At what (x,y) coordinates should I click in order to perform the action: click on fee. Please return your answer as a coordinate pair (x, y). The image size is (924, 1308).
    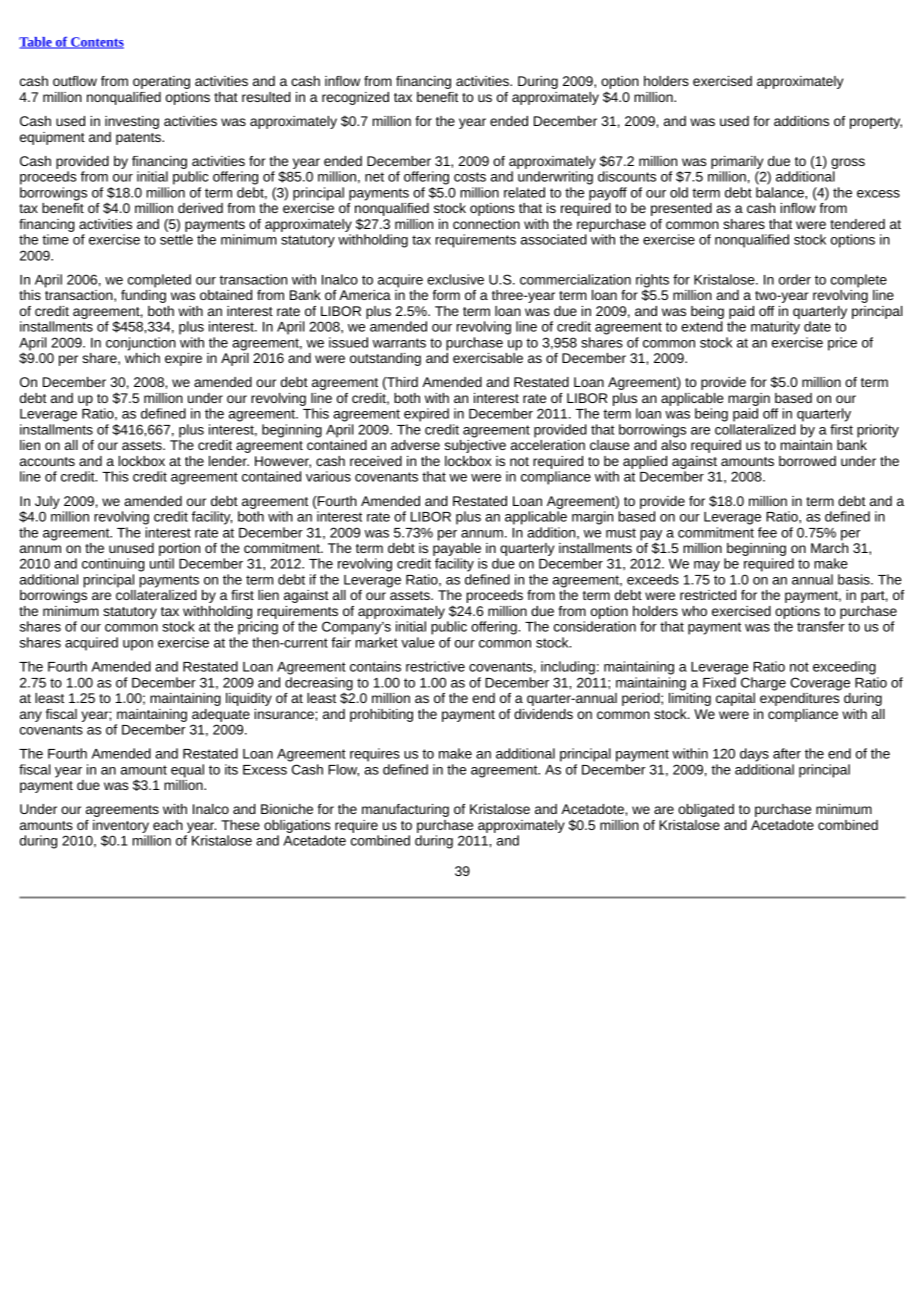
    Looking at the image, I should click on (767, 532).
